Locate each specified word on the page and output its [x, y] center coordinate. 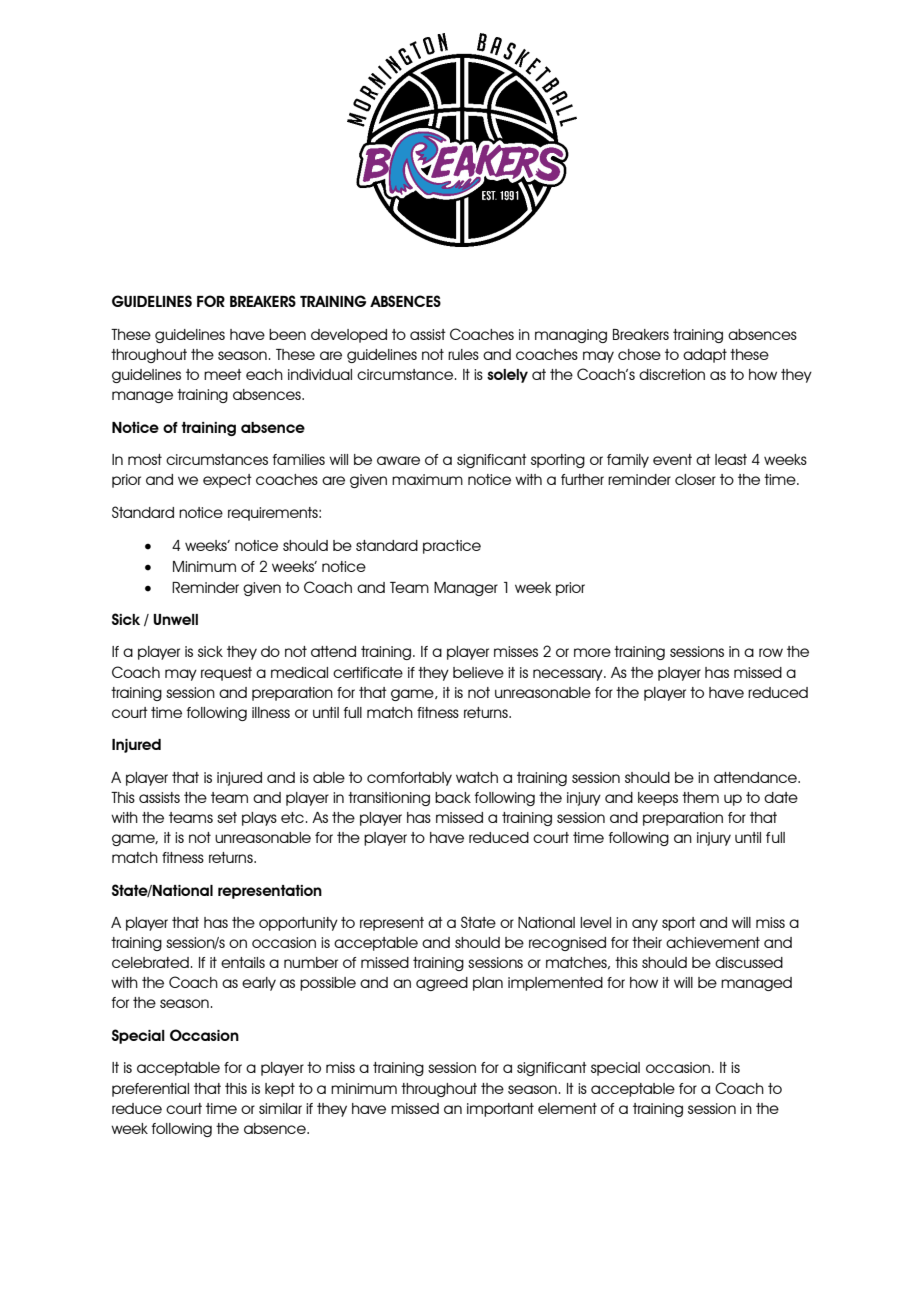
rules [463, 354]
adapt [705, 356]
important [500, 1110]
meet [223, 374]
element [567, 1108]
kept [280, 1090]
